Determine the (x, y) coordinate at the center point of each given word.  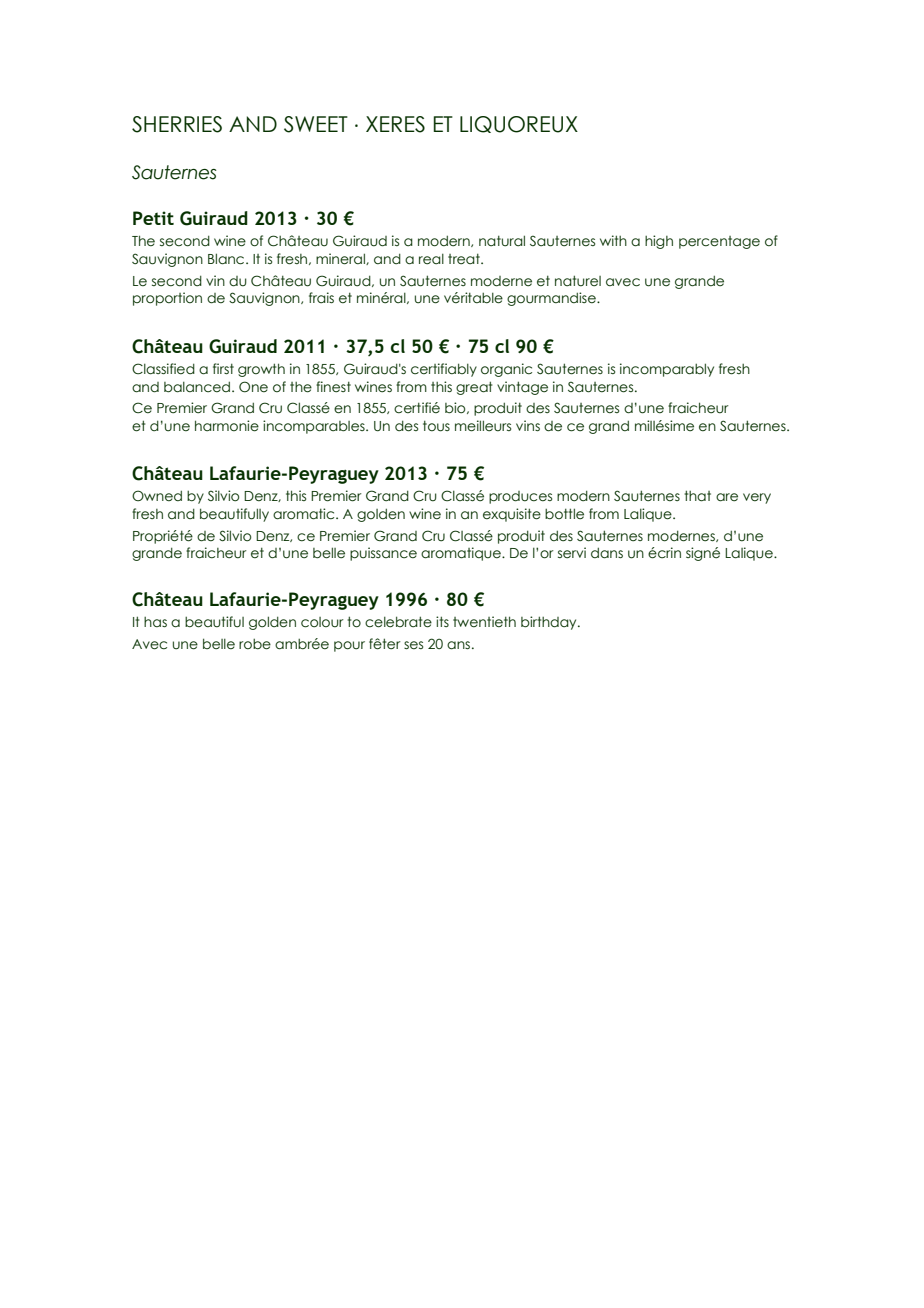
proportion (167, 299)
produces (520, 497)
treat (465, 259)
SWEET (316, 124)
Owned (157, 495)
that (697, 496)
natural (502, 241)
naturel (578, 281)
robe (255, 644)
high (659, 242)
